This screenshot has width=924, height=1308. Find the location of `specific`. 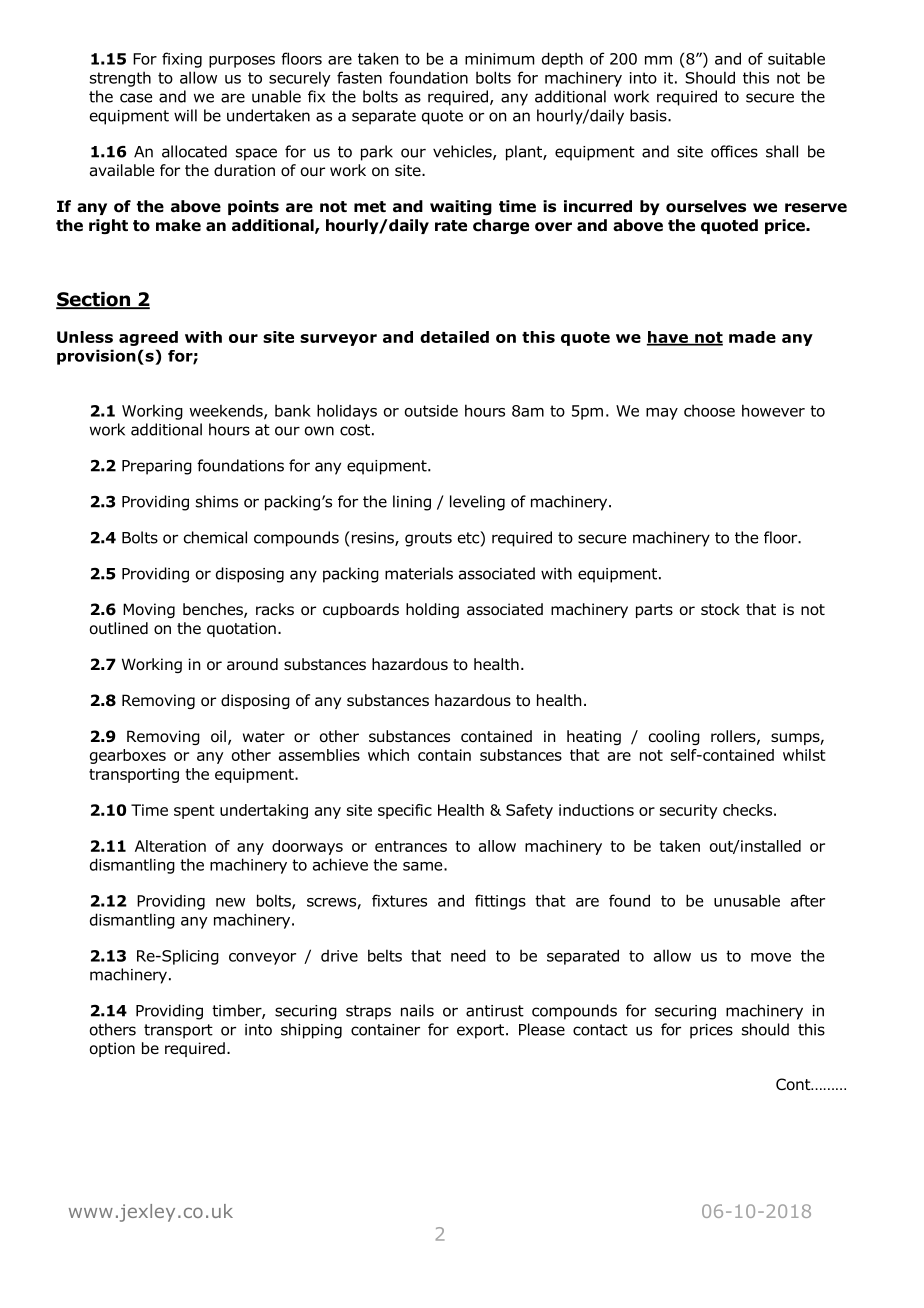

specific is located at coordinates (405, 811).
